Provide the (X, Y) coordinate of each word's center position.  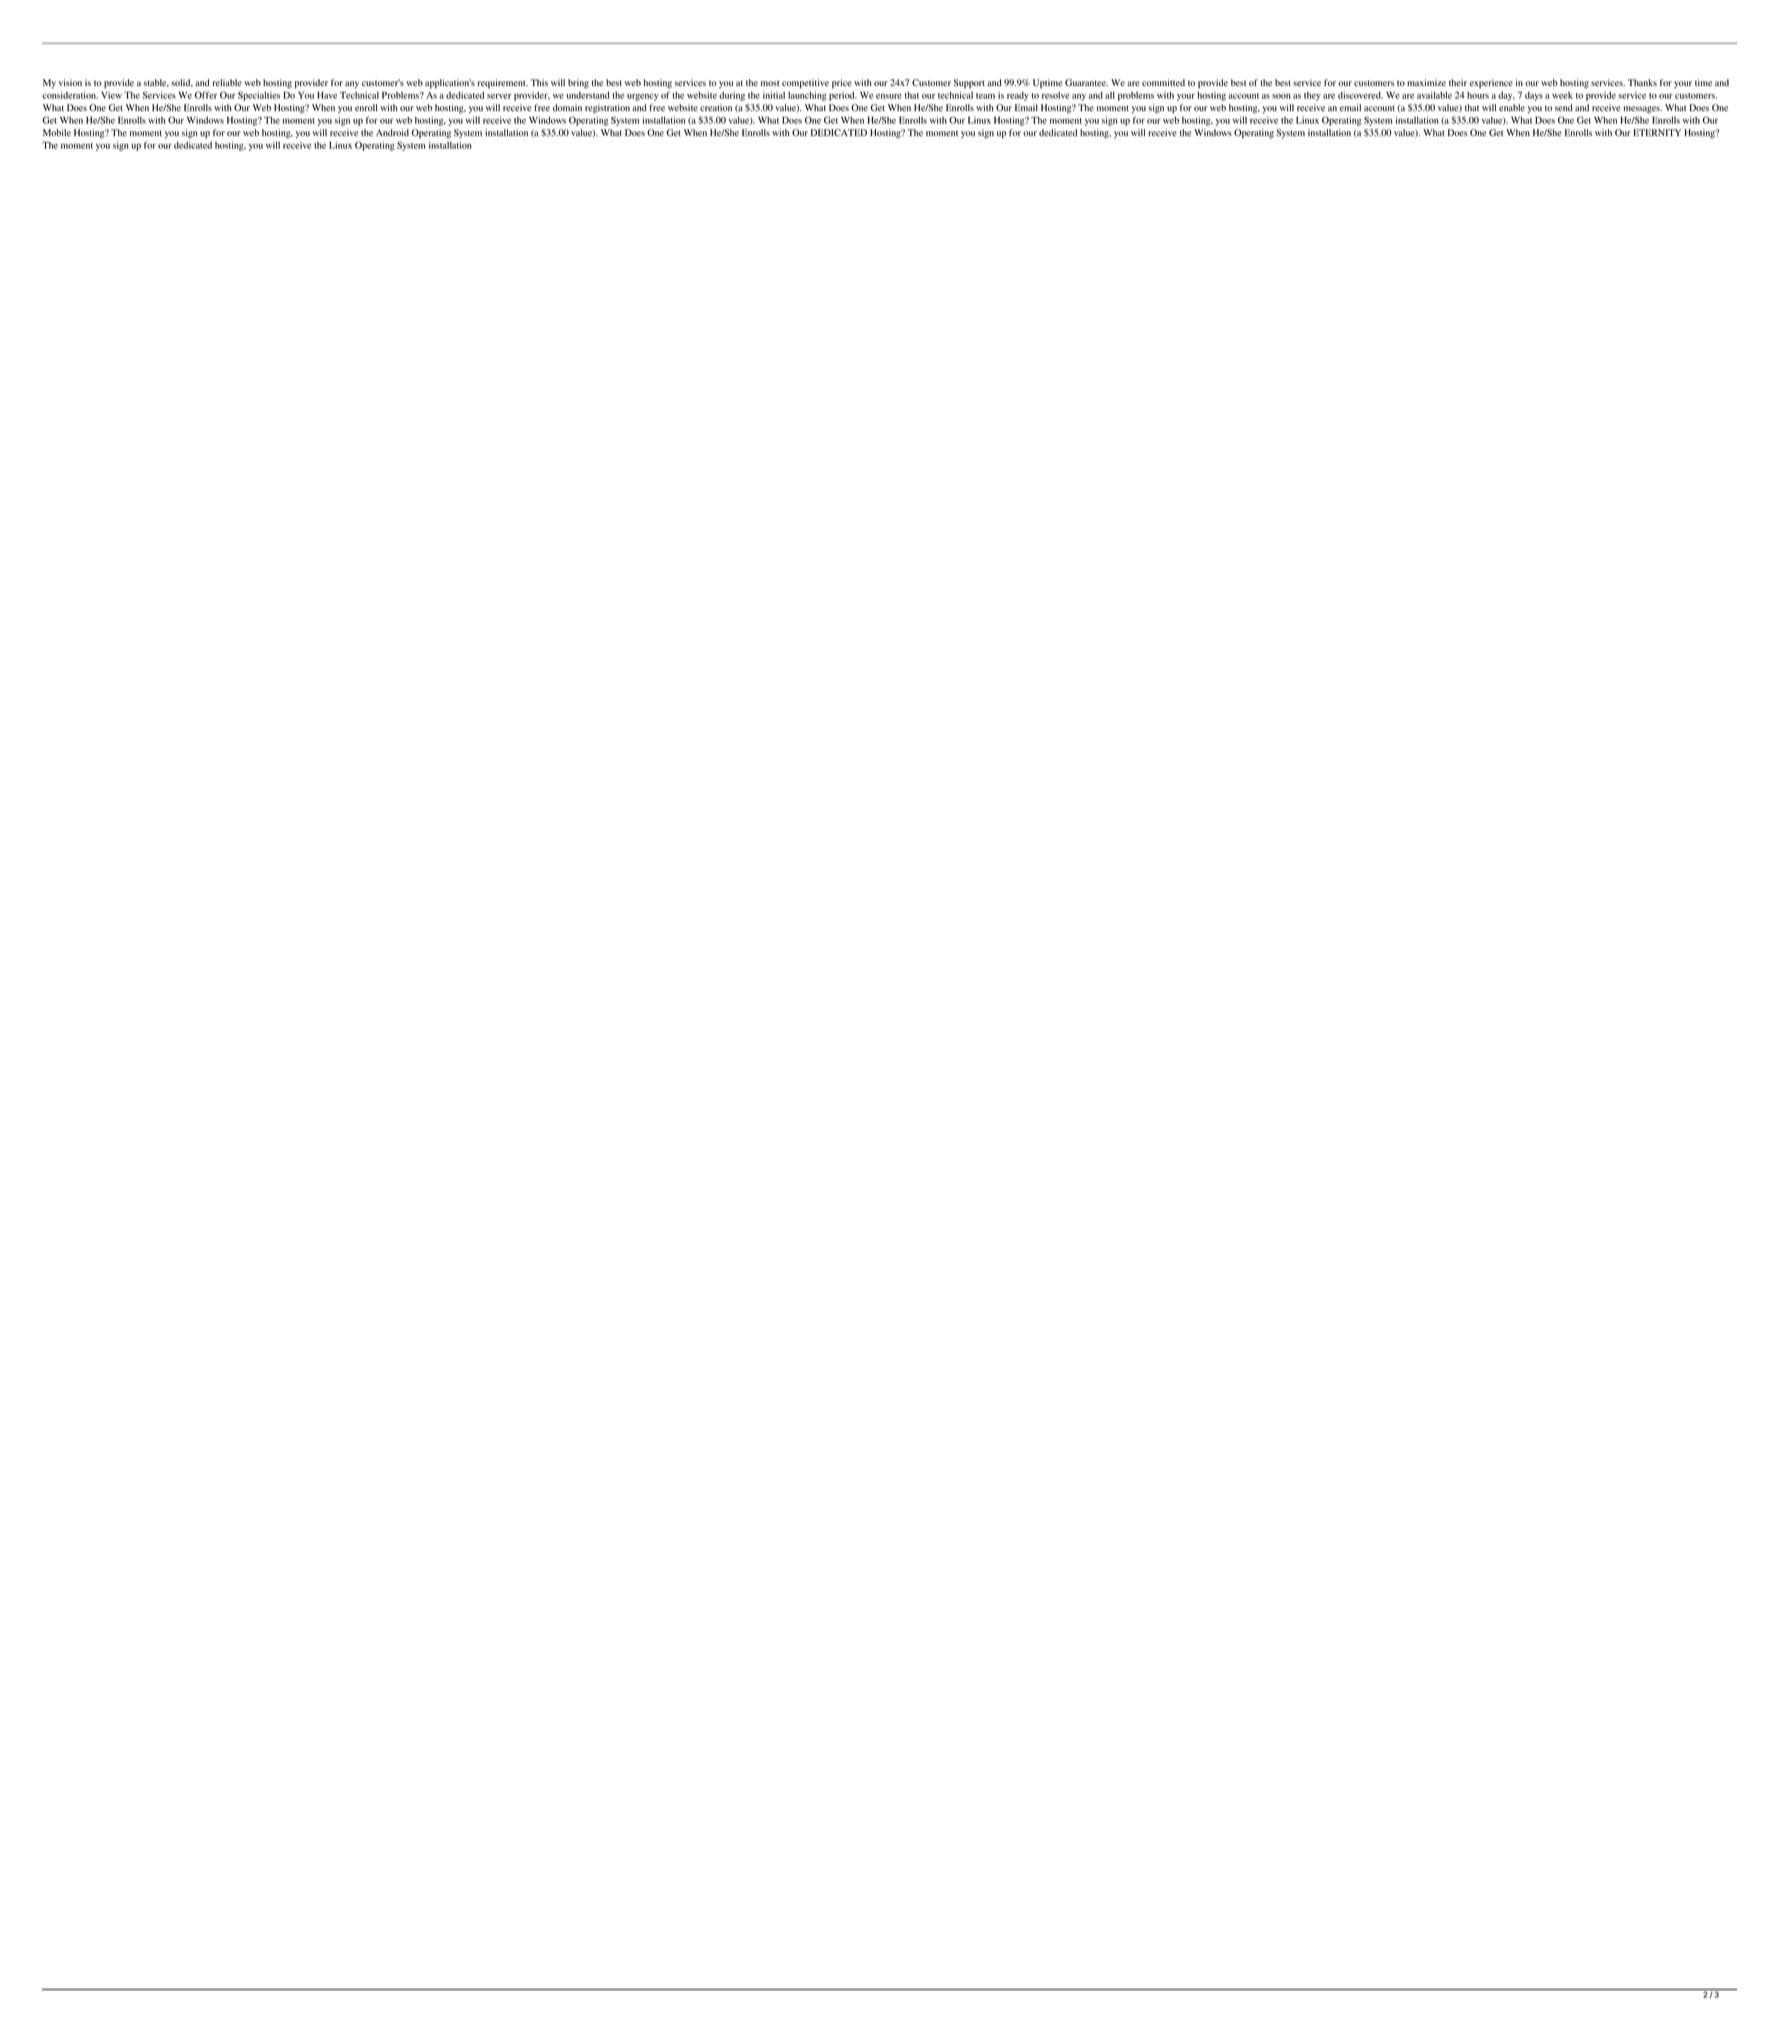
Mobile (57, 132)
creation (716, 107)
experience (1491, 84)
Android (392, 132)
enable (1512, 107)
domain (567, 107)
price (841, 84)
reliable (227, 82)
